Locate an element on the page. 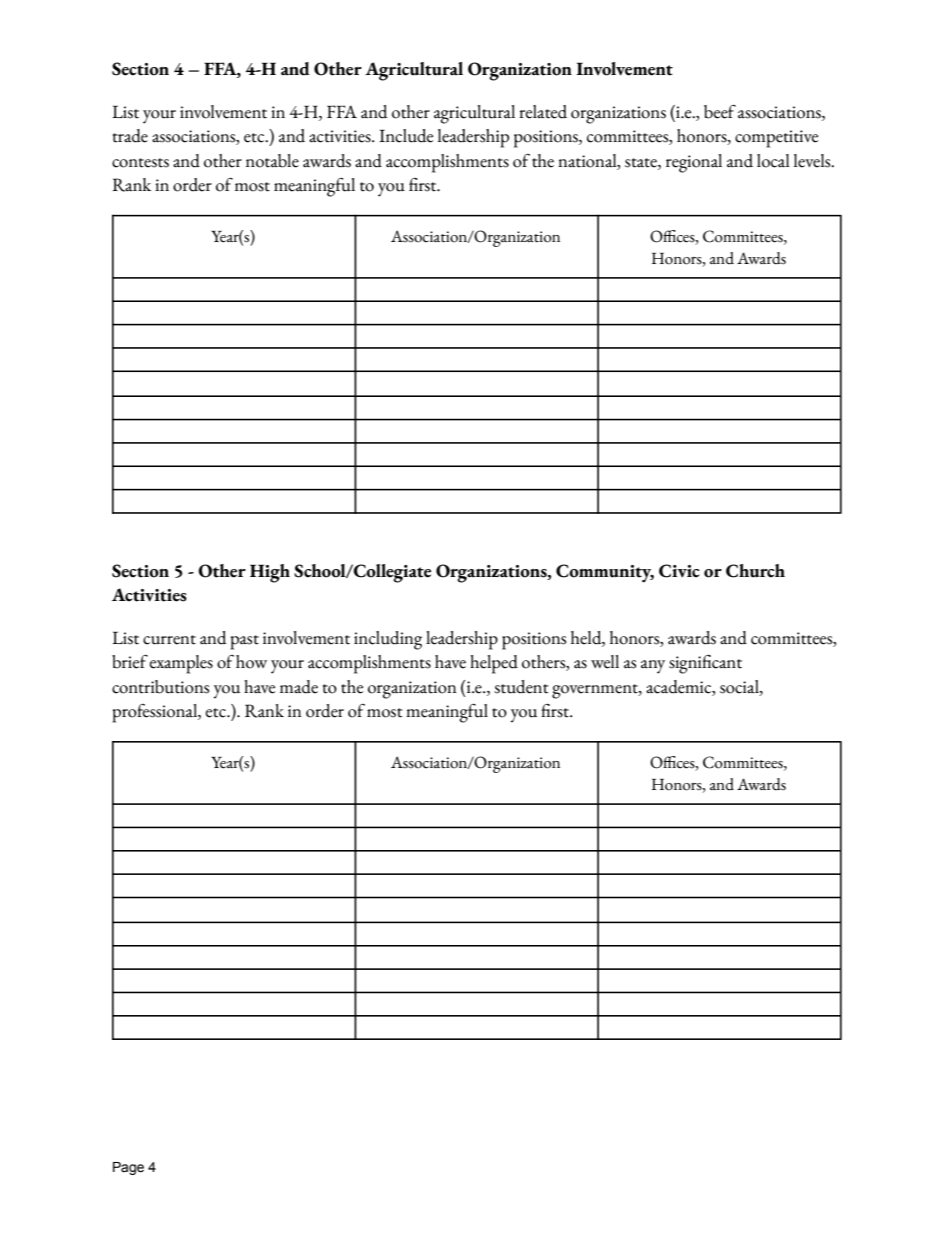  notable is located at coordinates (272, 161).
